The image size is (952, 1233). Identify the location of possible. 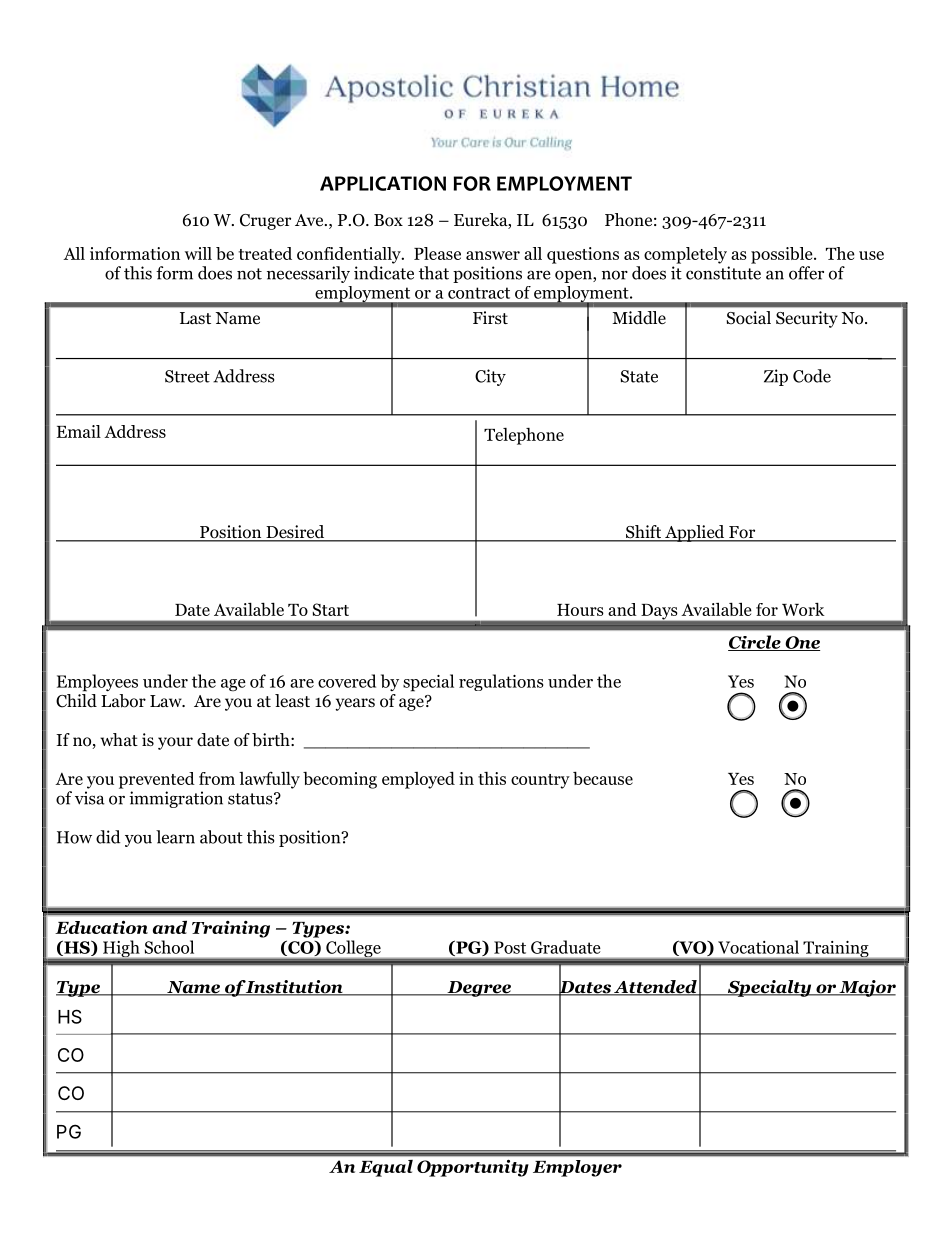
(783, 255).
